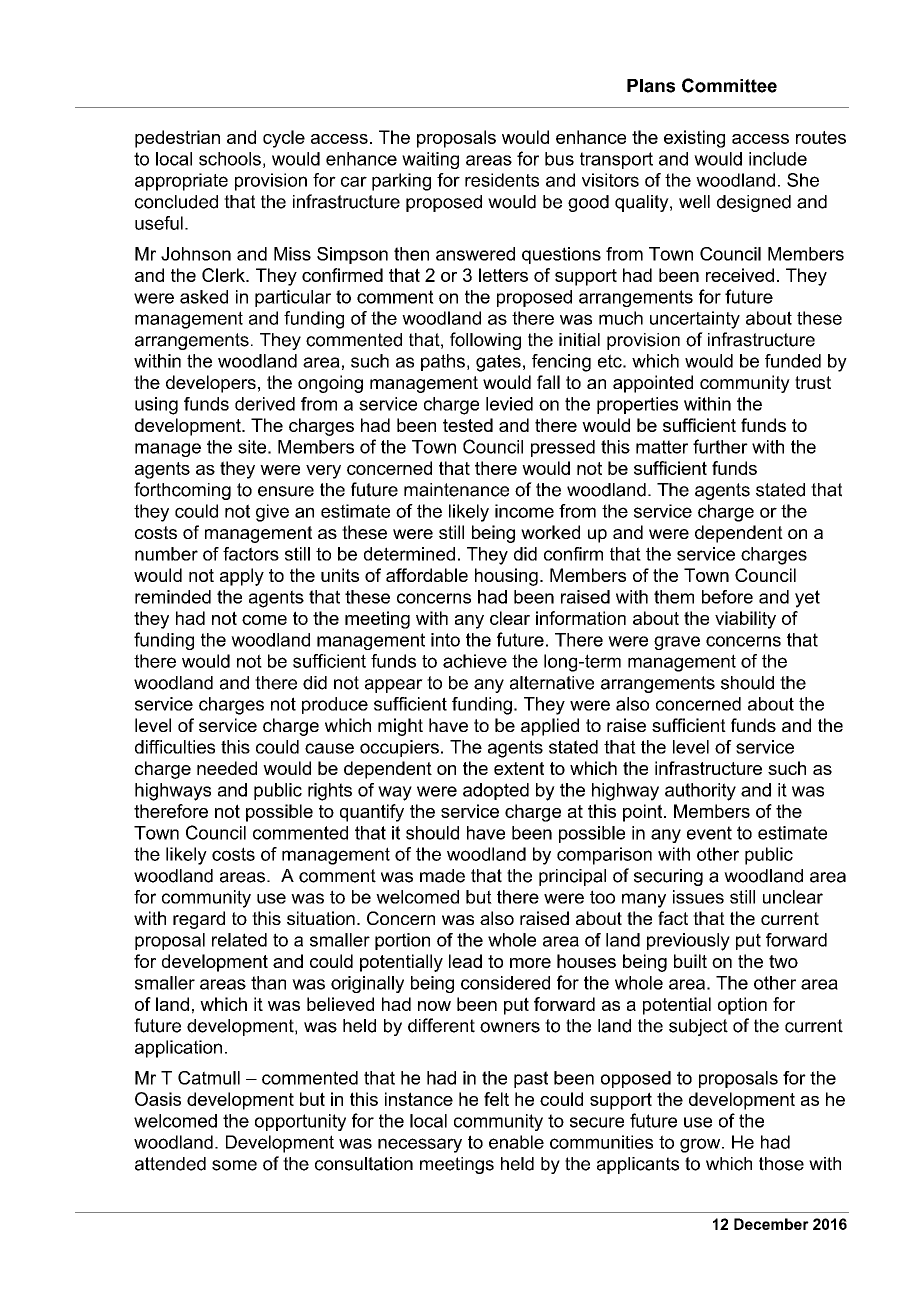 The width and height of the screenshot is (924, 1308). Describe the element at coordinates (502, 180) in the screenshot. I see `residents` at that location.
